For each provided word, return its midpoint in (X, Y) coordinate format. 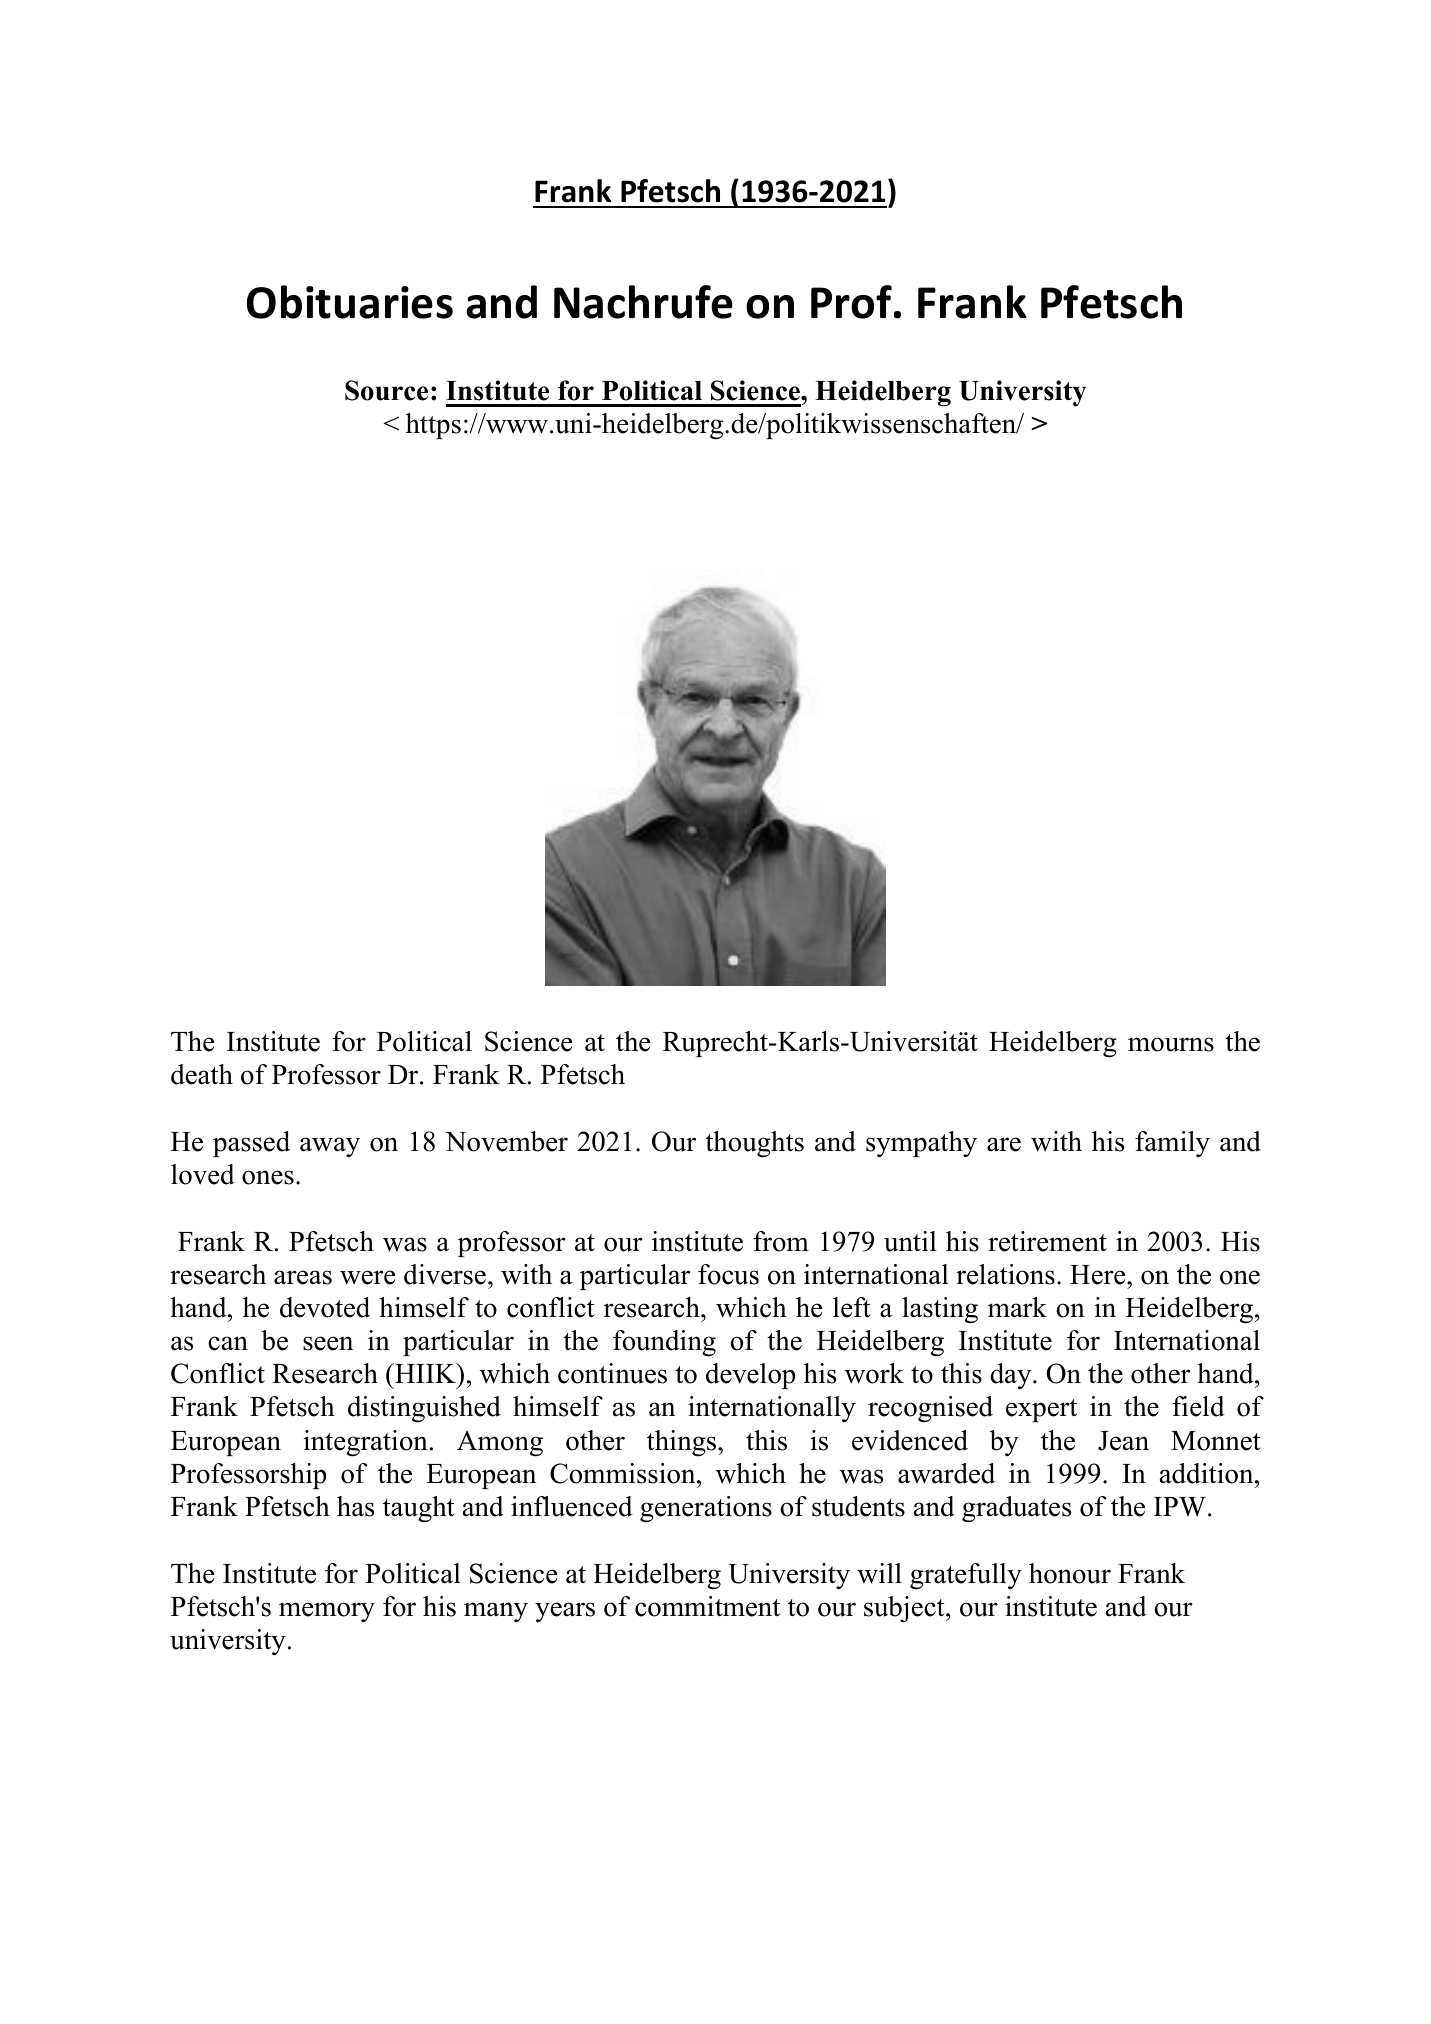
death (202, 1074)
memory (327, 1612)
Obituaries (350, 302)
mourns (1171, 1044)
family (1172, 1144)
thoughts (754, 1144)
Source (386, 390)
